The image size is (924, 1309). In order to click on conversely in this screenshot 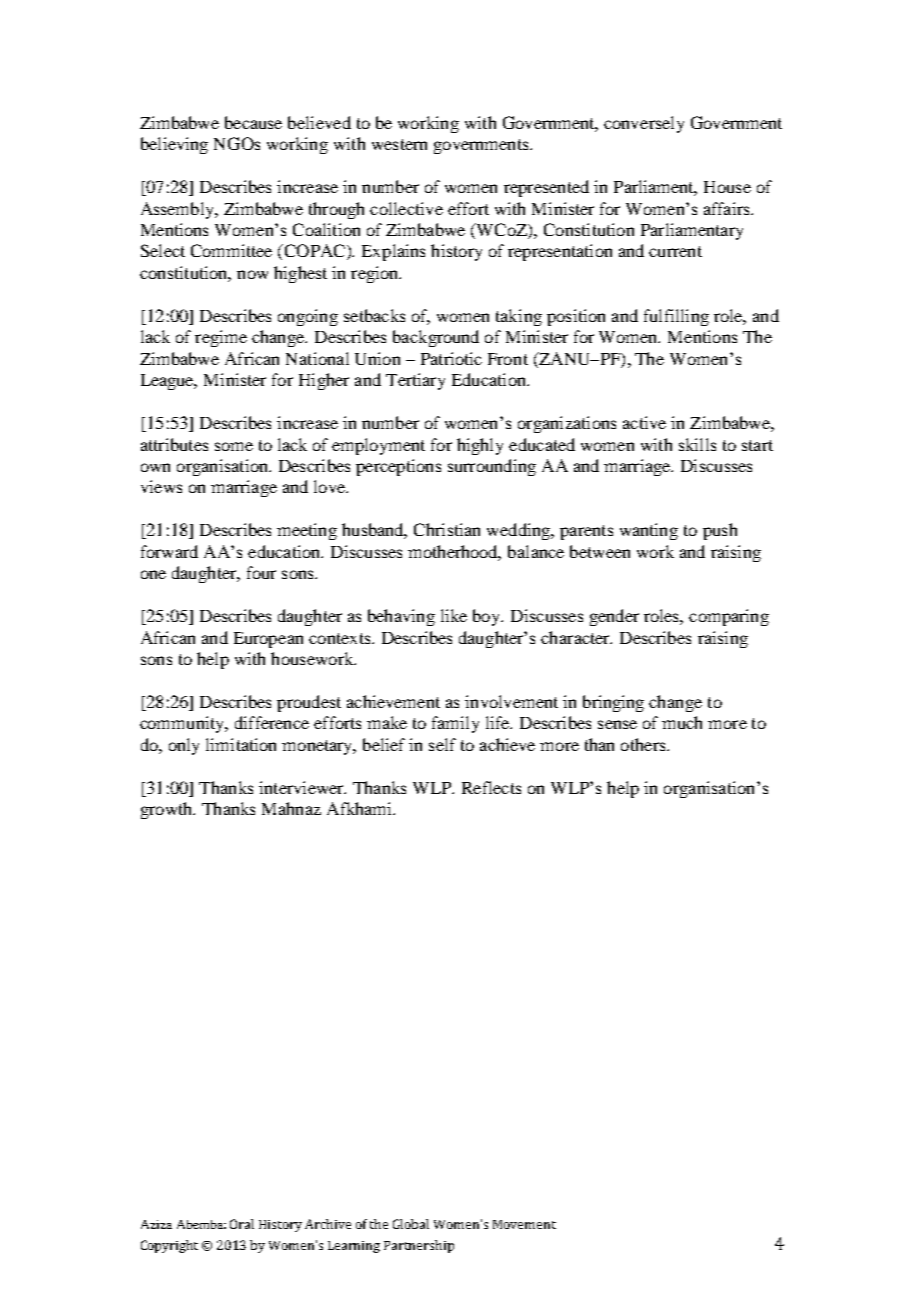, I will do `click(644, 124)`.
